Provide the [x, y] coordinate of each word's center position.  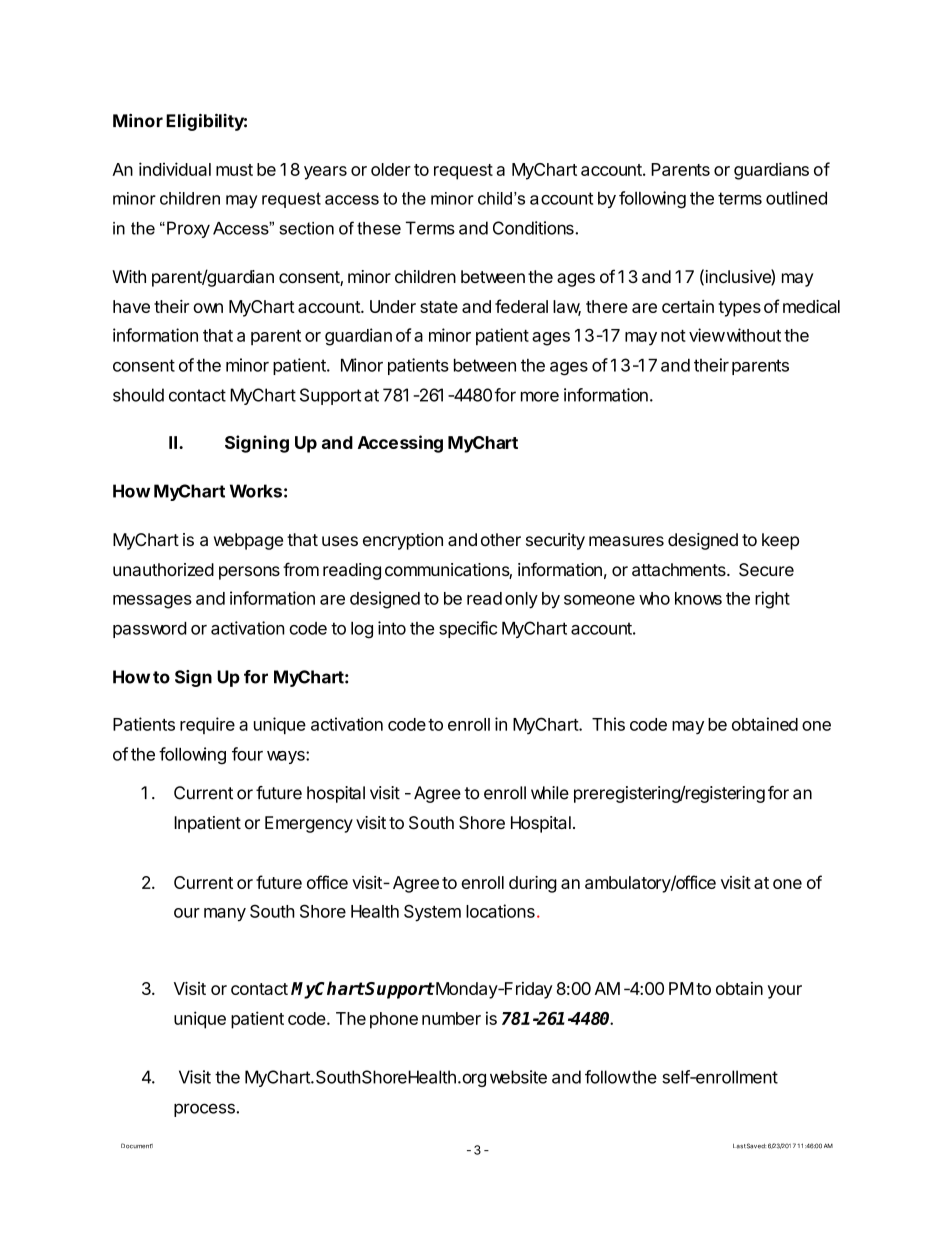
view [707, 335]
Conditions [534, 228]
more [540, 396]
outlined [796, 198]
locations [500, 911]
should [138, 395]
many [225, 915]
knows [698, 598]
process [205, 1110]
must [234, 170]
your [785, 992]
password [150, 630]
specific [468, 629]
